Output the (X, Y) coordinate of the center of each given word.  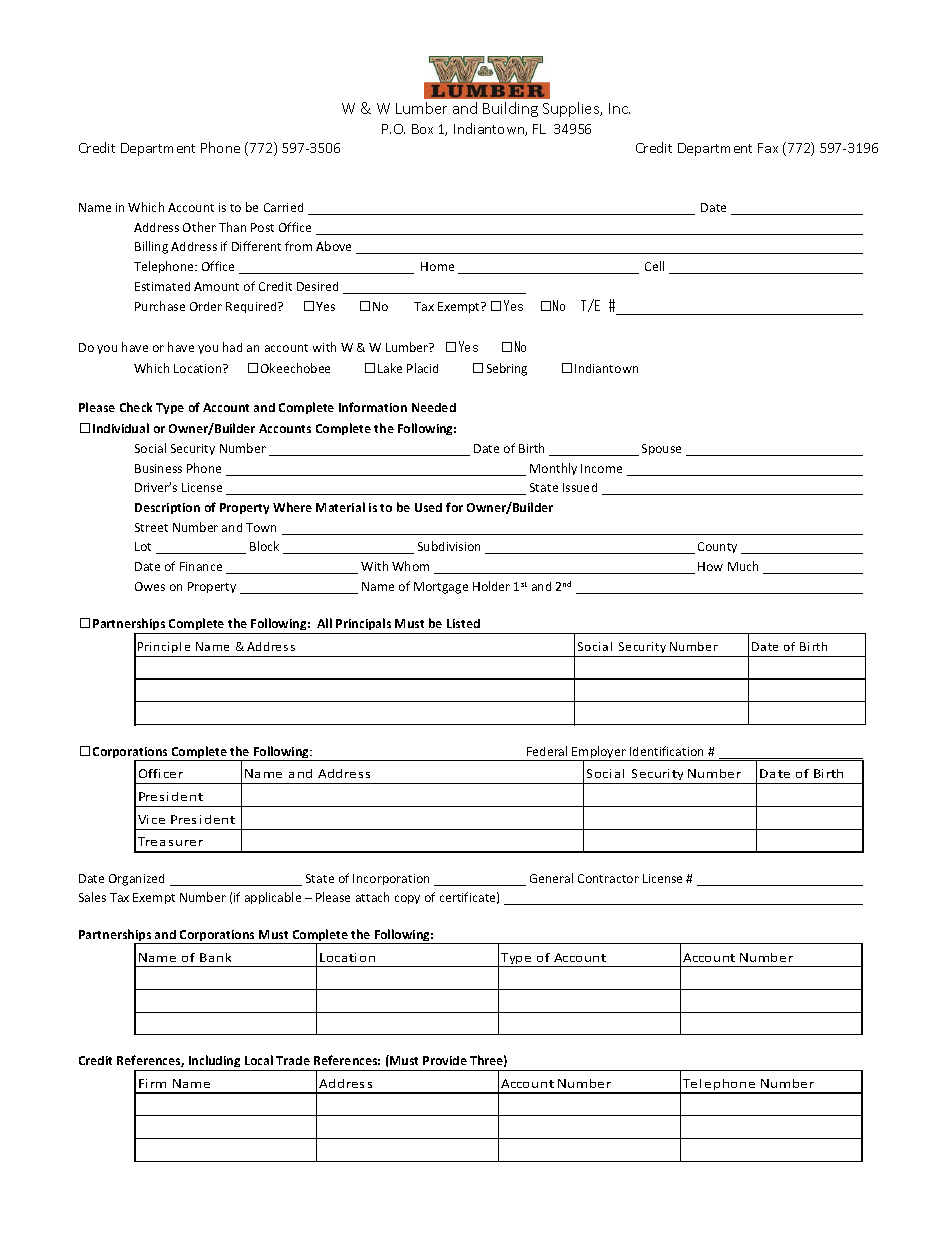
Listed (463, 623)
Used (428, 507)
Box (422, 129)
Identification (666, 751)
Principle (164, 647)
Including (215, 1063)
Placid (422, 368)
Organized (136, 880)
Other (199, 227)
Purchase (160, 306)
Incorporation (391, 879)
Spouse (661, 449)
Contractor (608, 878)
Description (167, 508)
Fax (768, 148)
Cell (654, 266)
